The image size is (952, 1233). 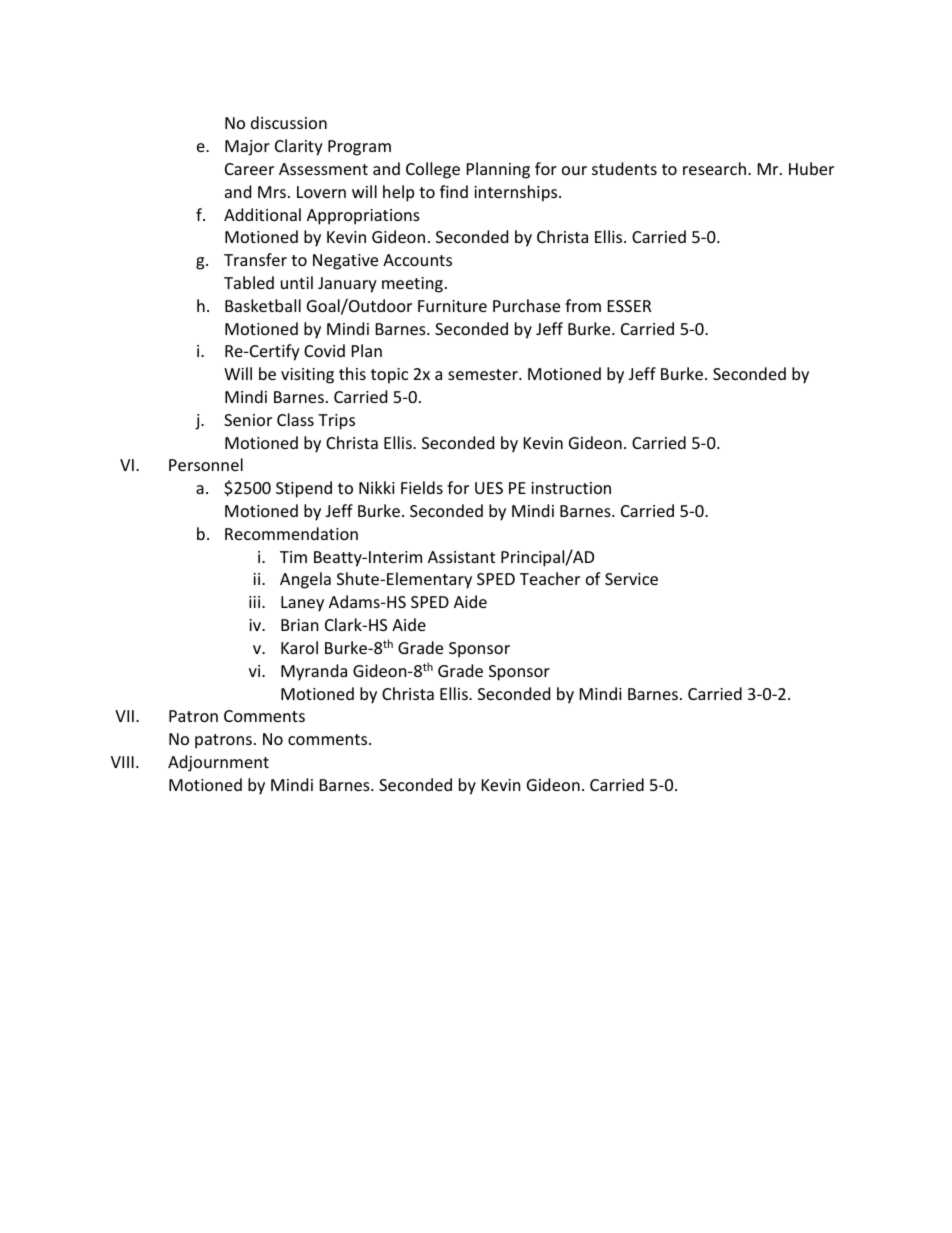 I want to click on instruction, so click(x=571, y=488).
